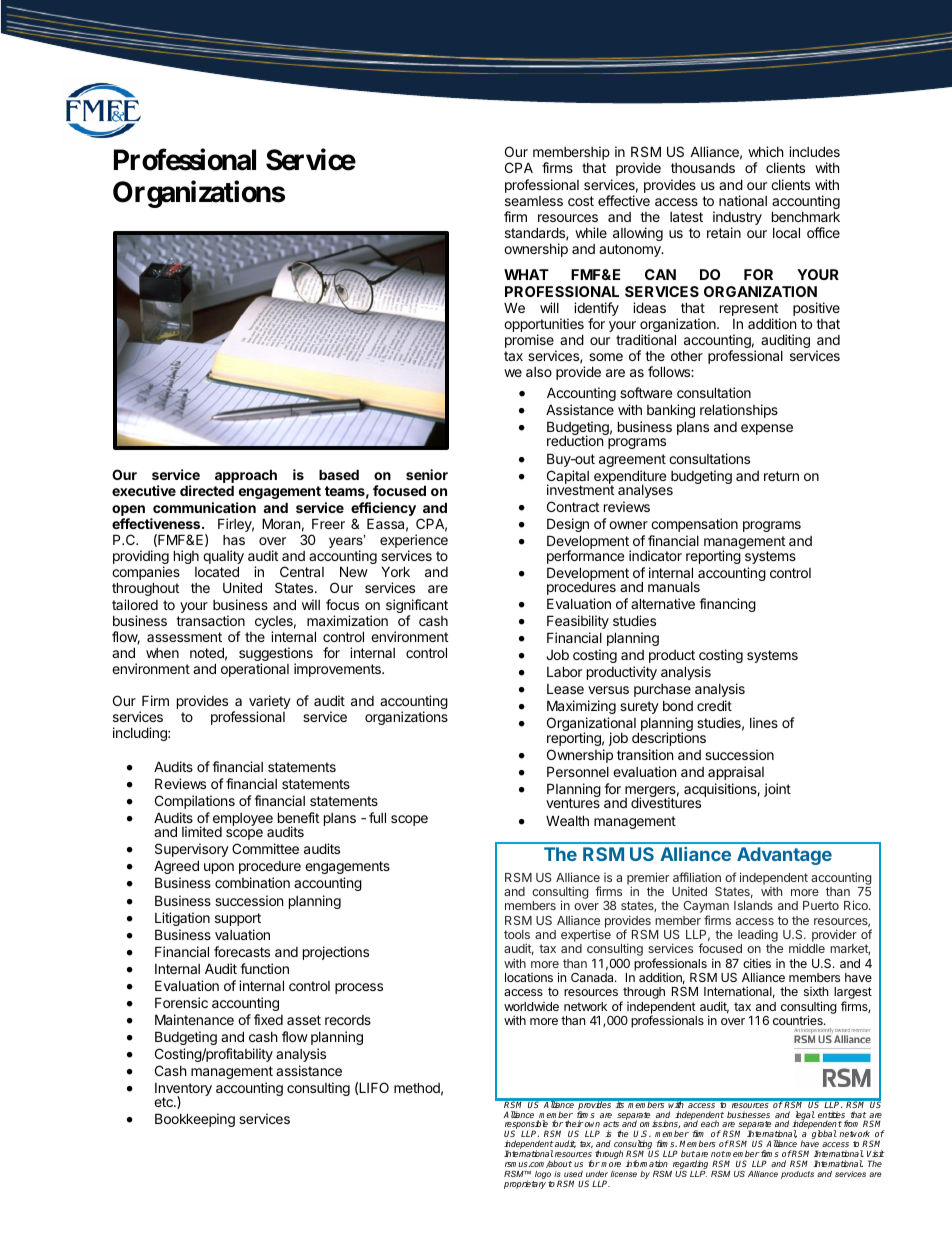 The image size is (952, 1233). What do you see at coordinates (195, 1120) in the image?
I see `Bookkeeping` at bounding box center [195, 1120].
